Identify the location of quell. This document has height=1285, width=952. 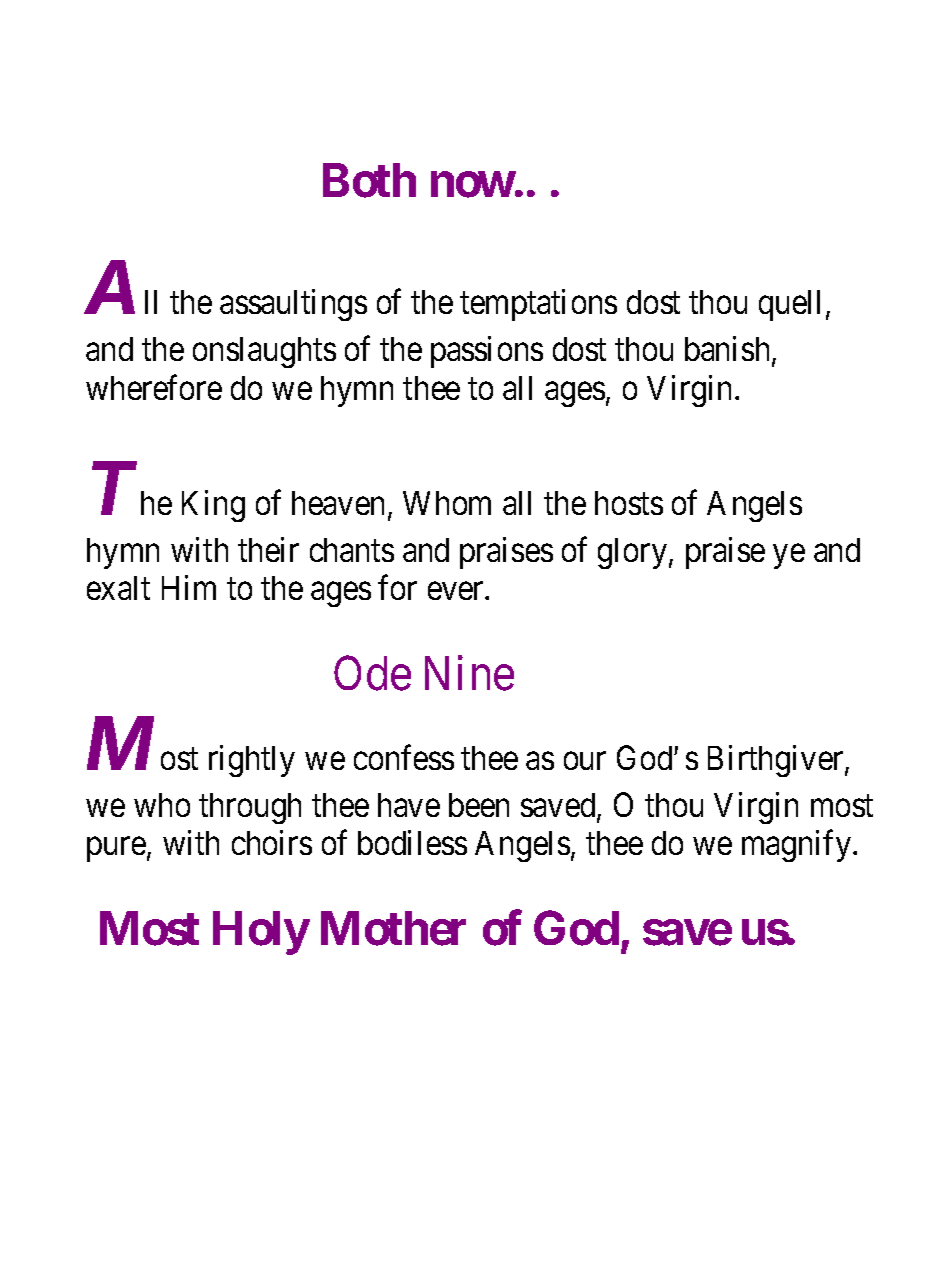
(793, 305).
